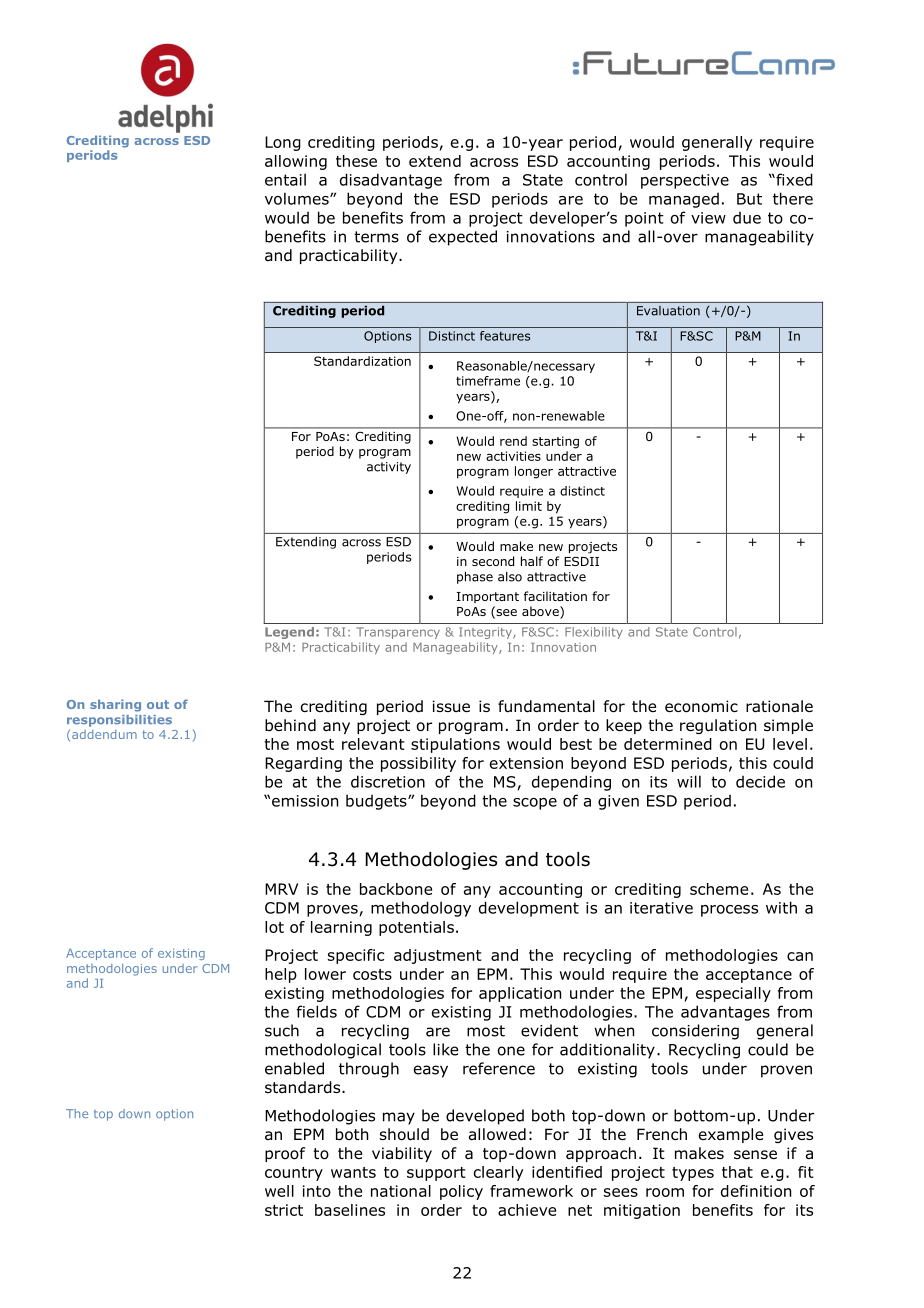  What do you see at coordinates (668, 311) in the screenshot?
I see `Evaluation` at bounding box center [668, 311].
